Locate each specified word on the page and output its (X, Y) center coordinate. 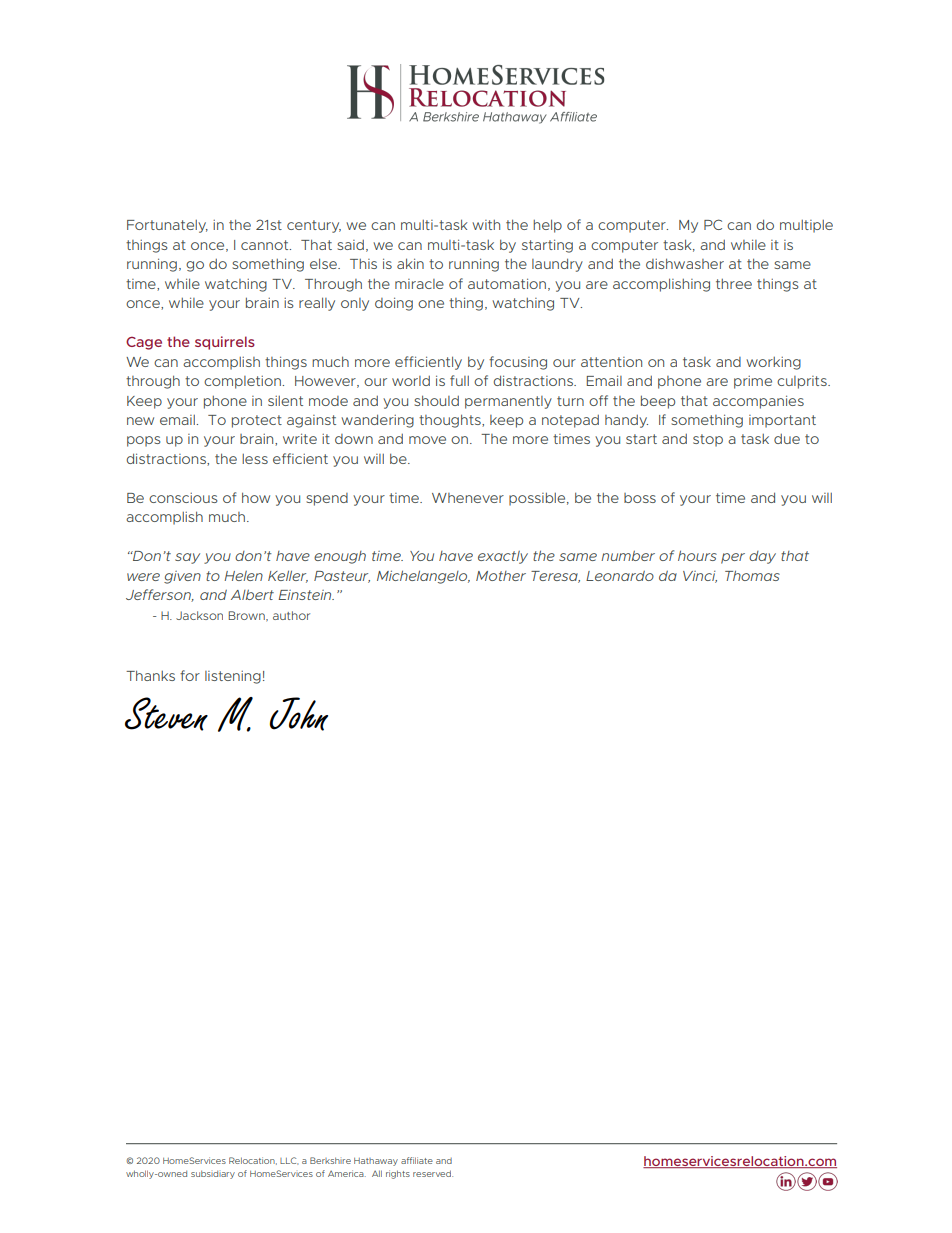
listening (233, 677)
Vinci (700, 577)
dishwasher (685, 263)
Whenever (468, 498)
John (299, 714)
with (486, 225)
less (255, 459)
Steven (166, 714)
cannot (266, 245)
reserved (433, 1173)
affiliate (417, 1160)
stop (708, 440)
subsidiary (213, 1174)
